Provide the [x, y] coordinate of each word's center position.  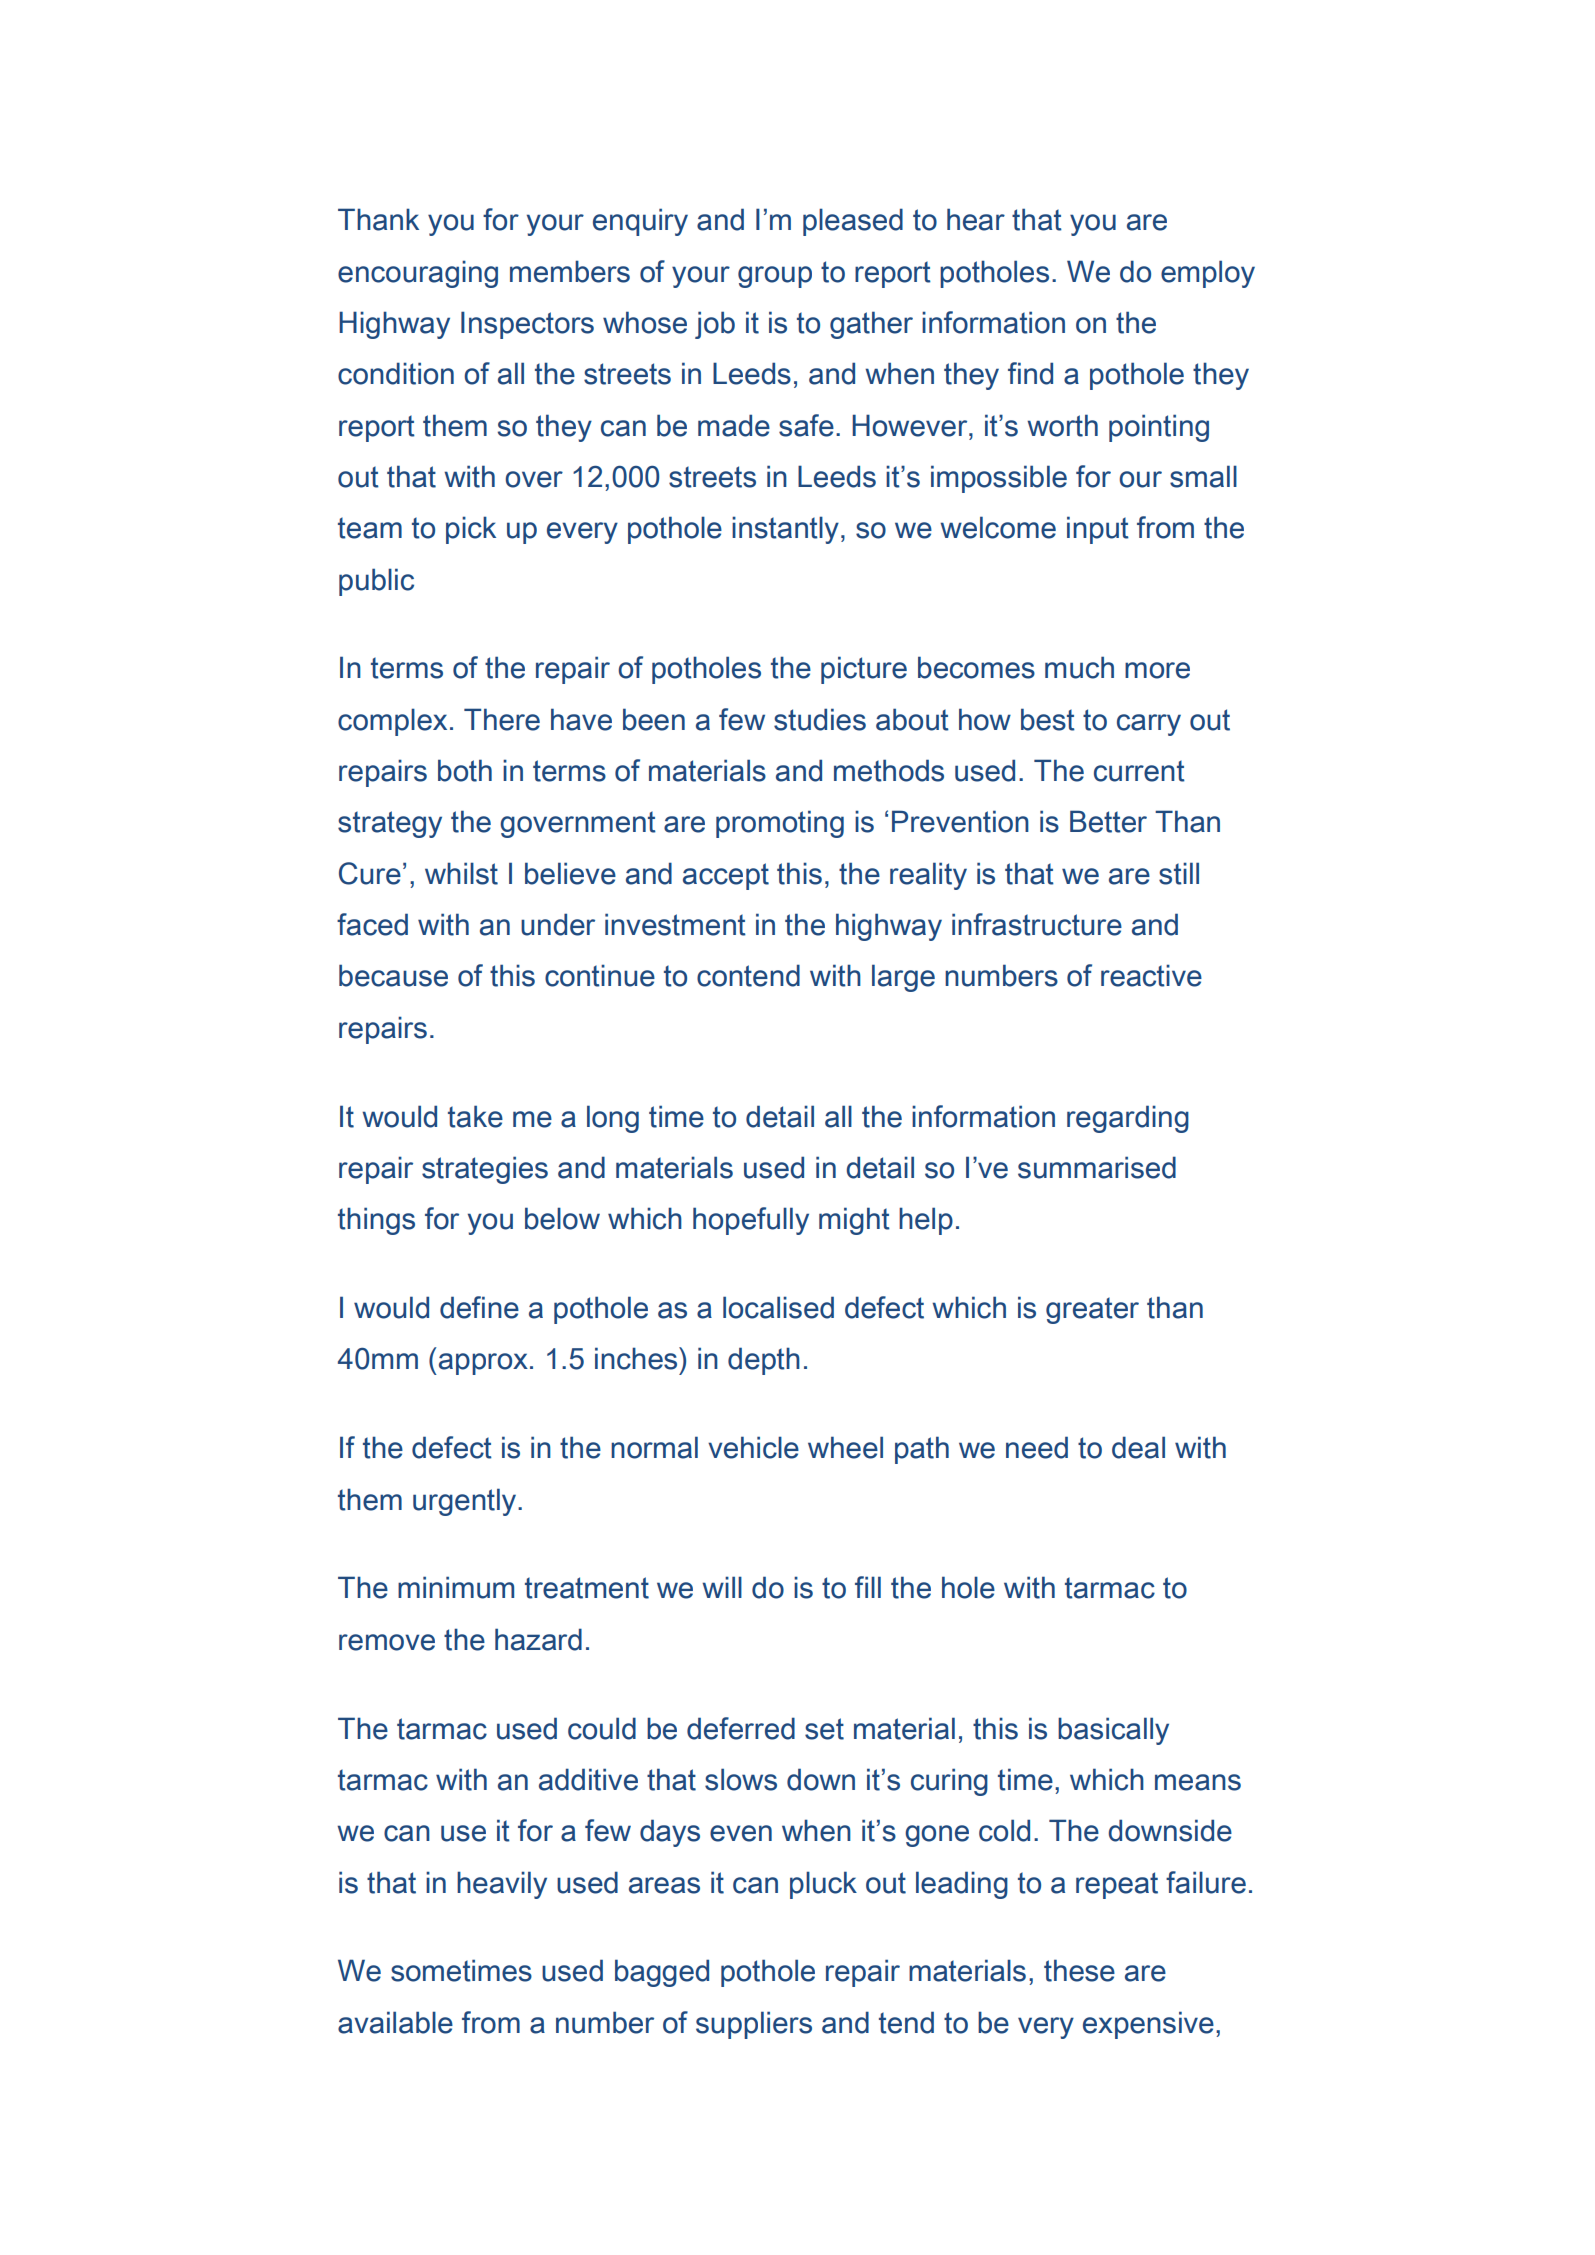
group [775, 277]
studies [820, 719]
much [1079, 667]
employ [1208, 274]
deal [1138, 1447]
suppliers [754, 2025]
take [475, 1116]
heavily [502, 1885]
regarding [1128, 1119]
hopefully [751, 1221]
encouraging [418, 274]
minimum [456, 1587]
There [502, 719]
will [722, 1587]
